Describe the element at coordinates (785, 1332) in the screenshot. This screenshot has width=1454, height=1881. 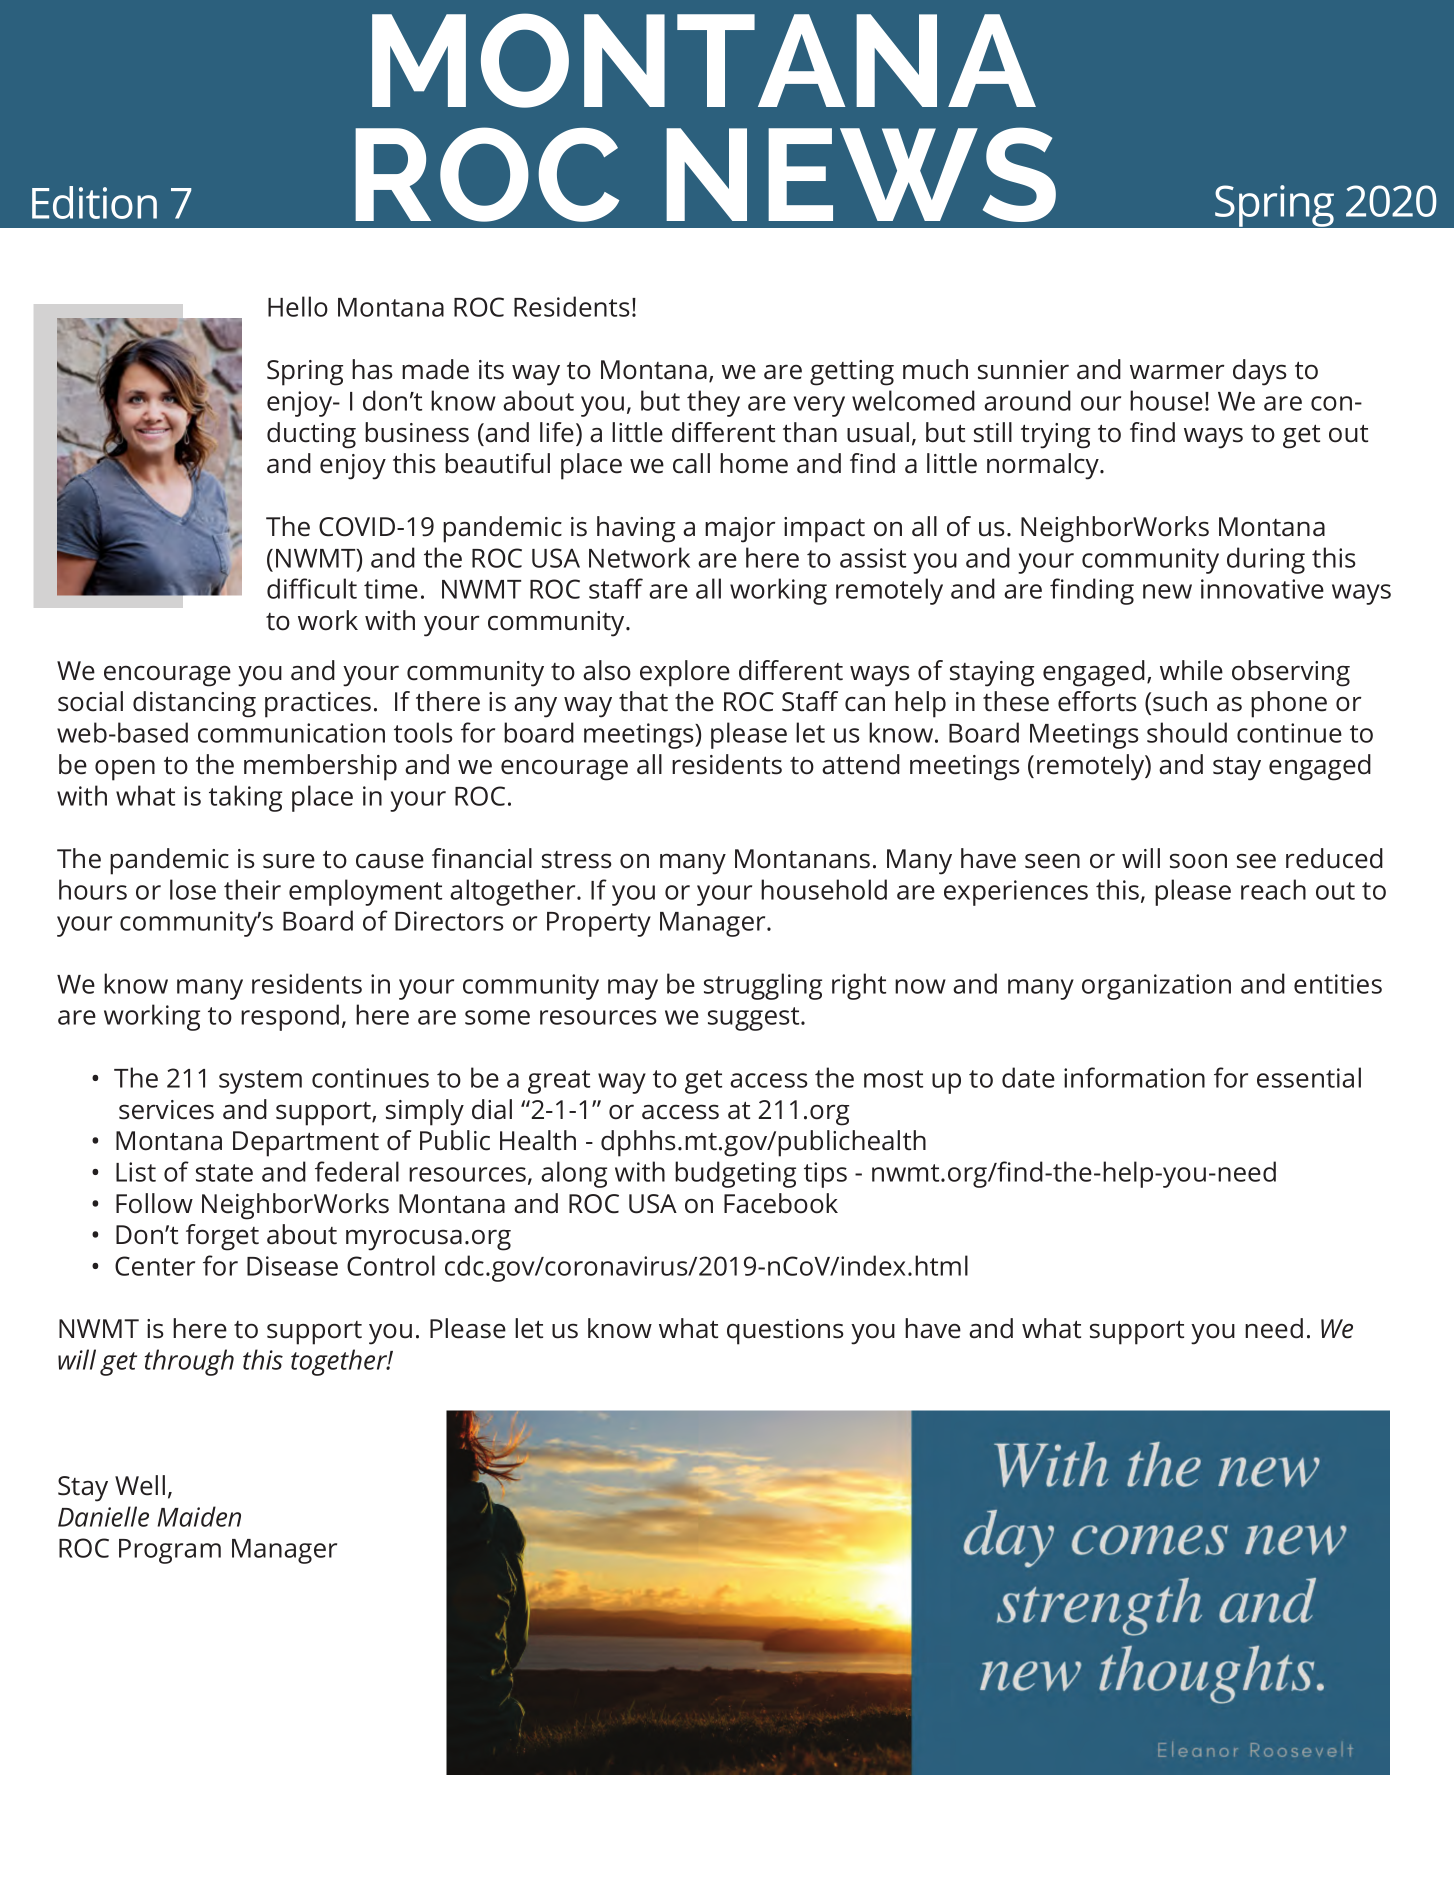
I see `questions` at that location.
